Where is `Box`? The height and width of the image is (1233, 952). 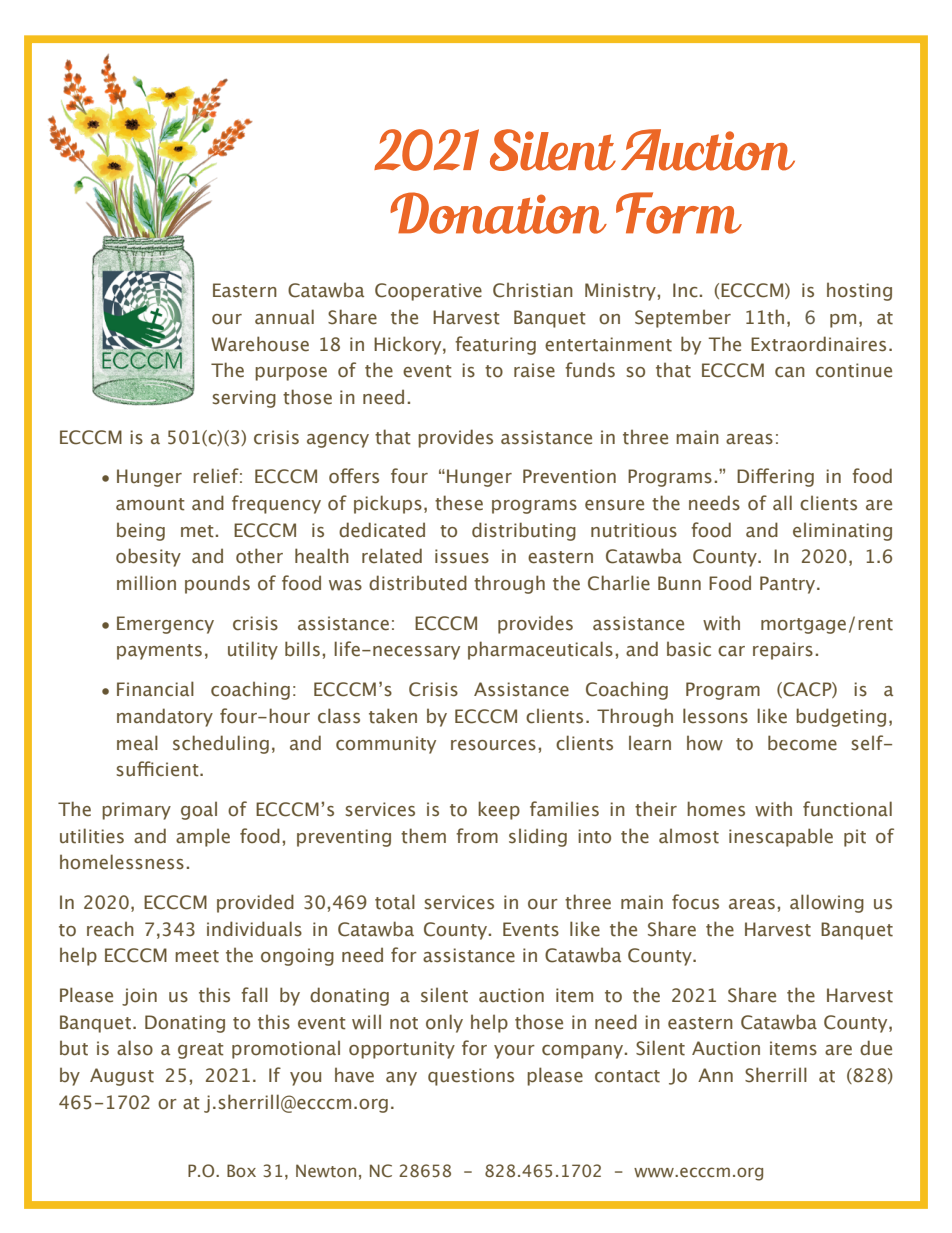
Box is located at coordinates (241, 1170).
